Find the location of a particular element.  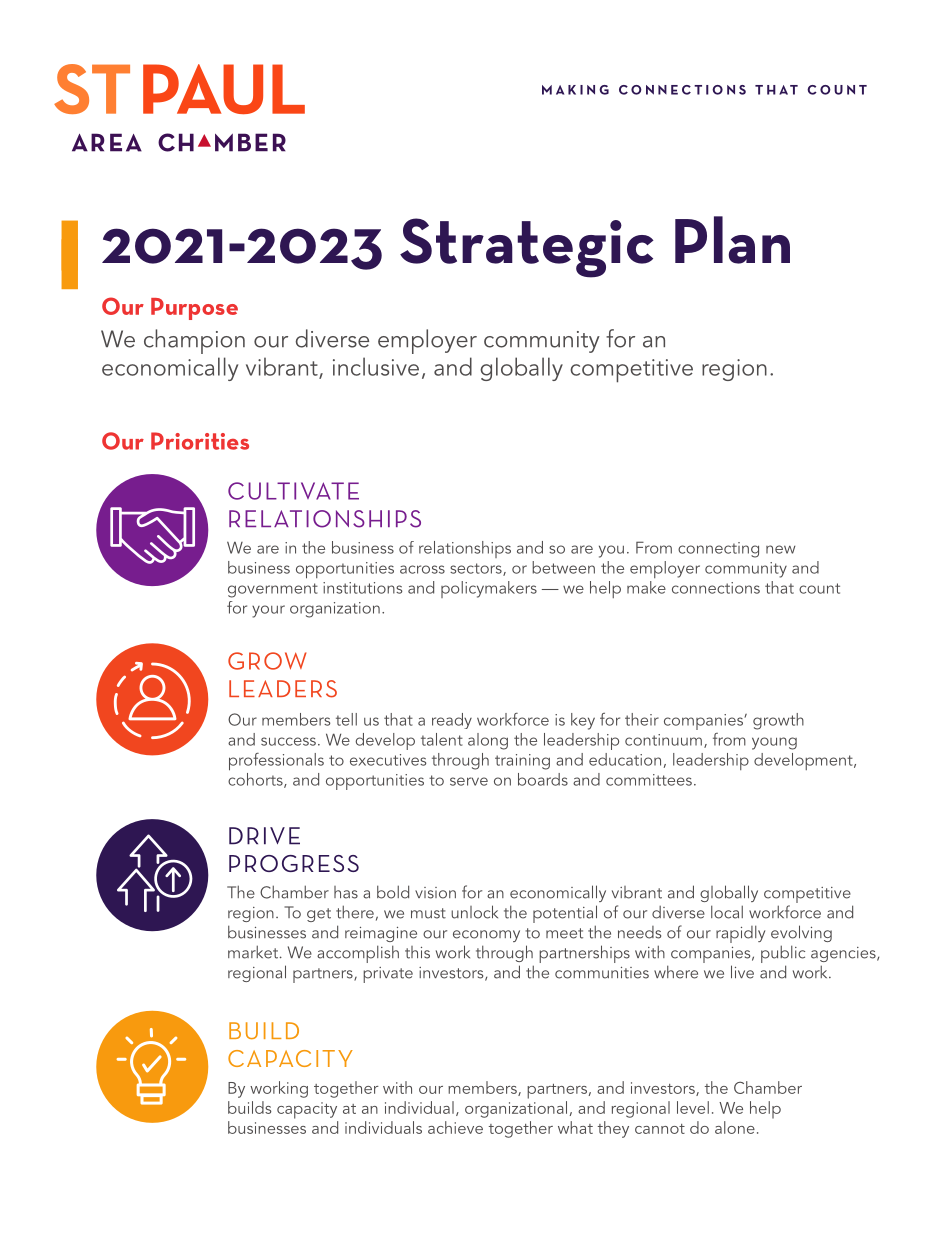

new is located at coordinates (781, 549).
